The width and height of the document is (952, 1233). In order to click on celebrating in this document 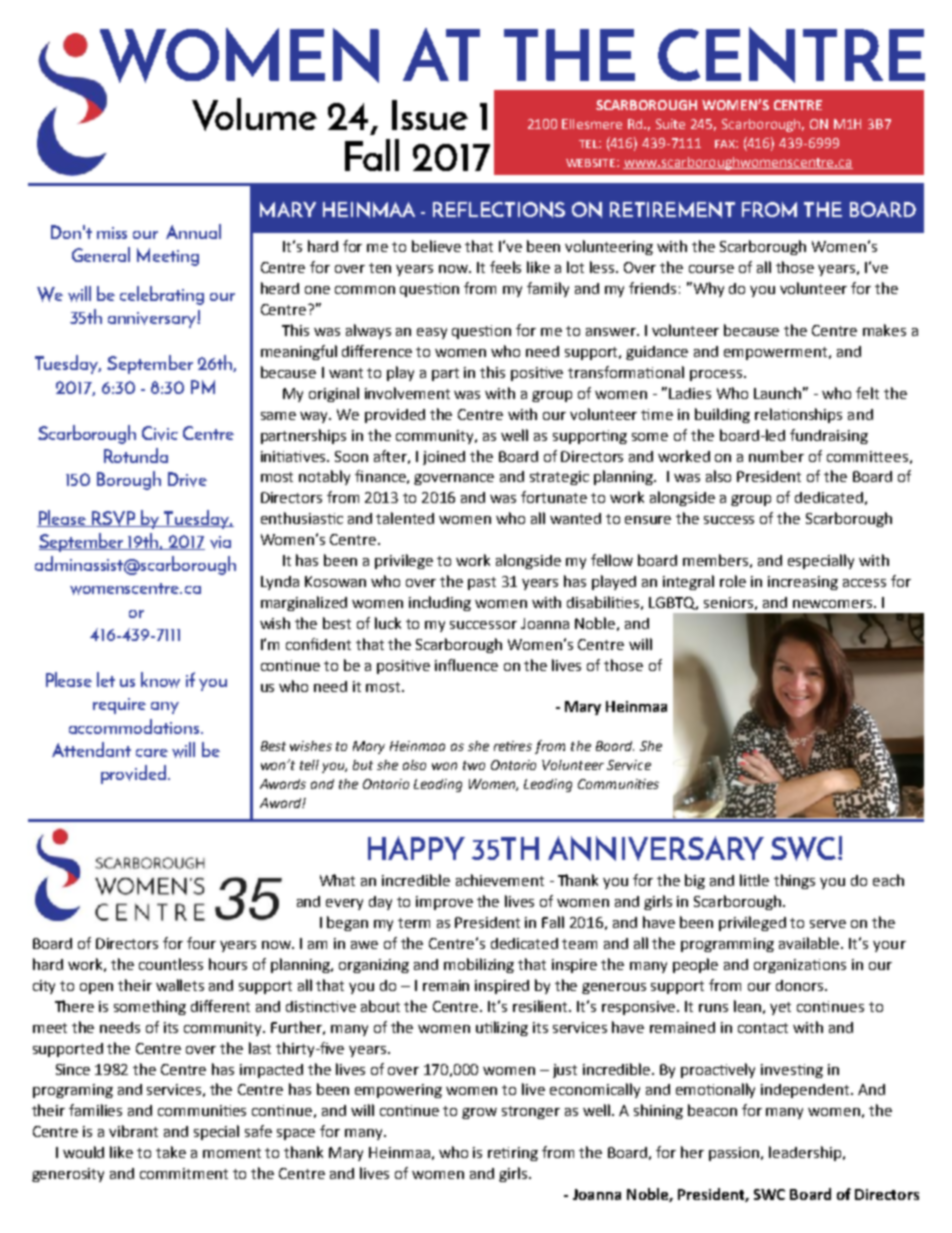, I will do `click(162, 295)`.
